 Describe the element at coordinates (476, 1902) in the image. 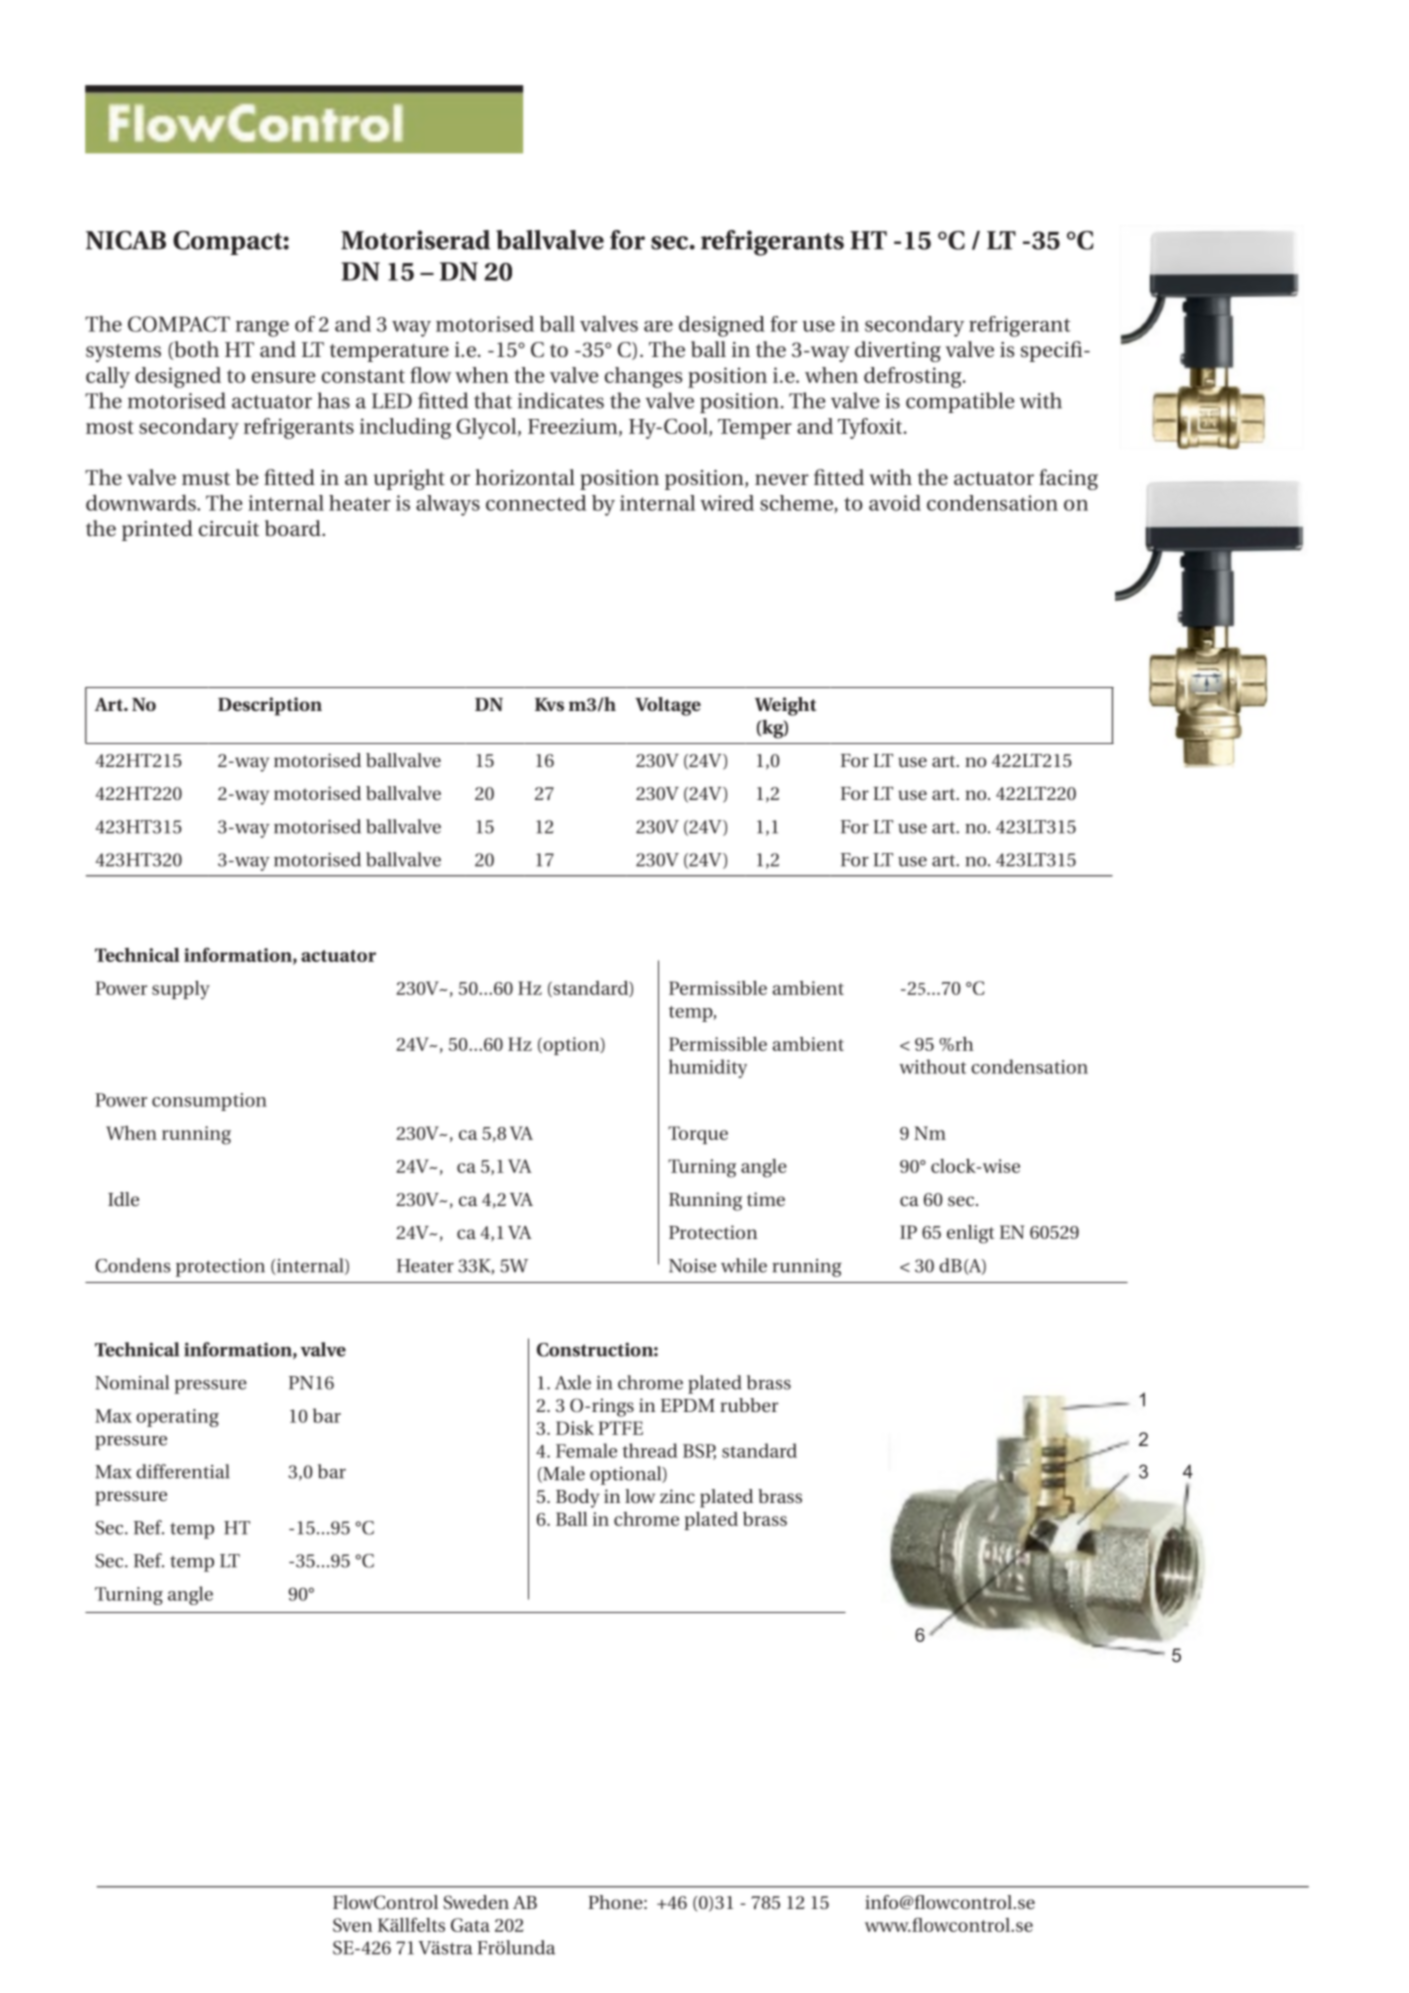

I see `Sweden` at that location.
